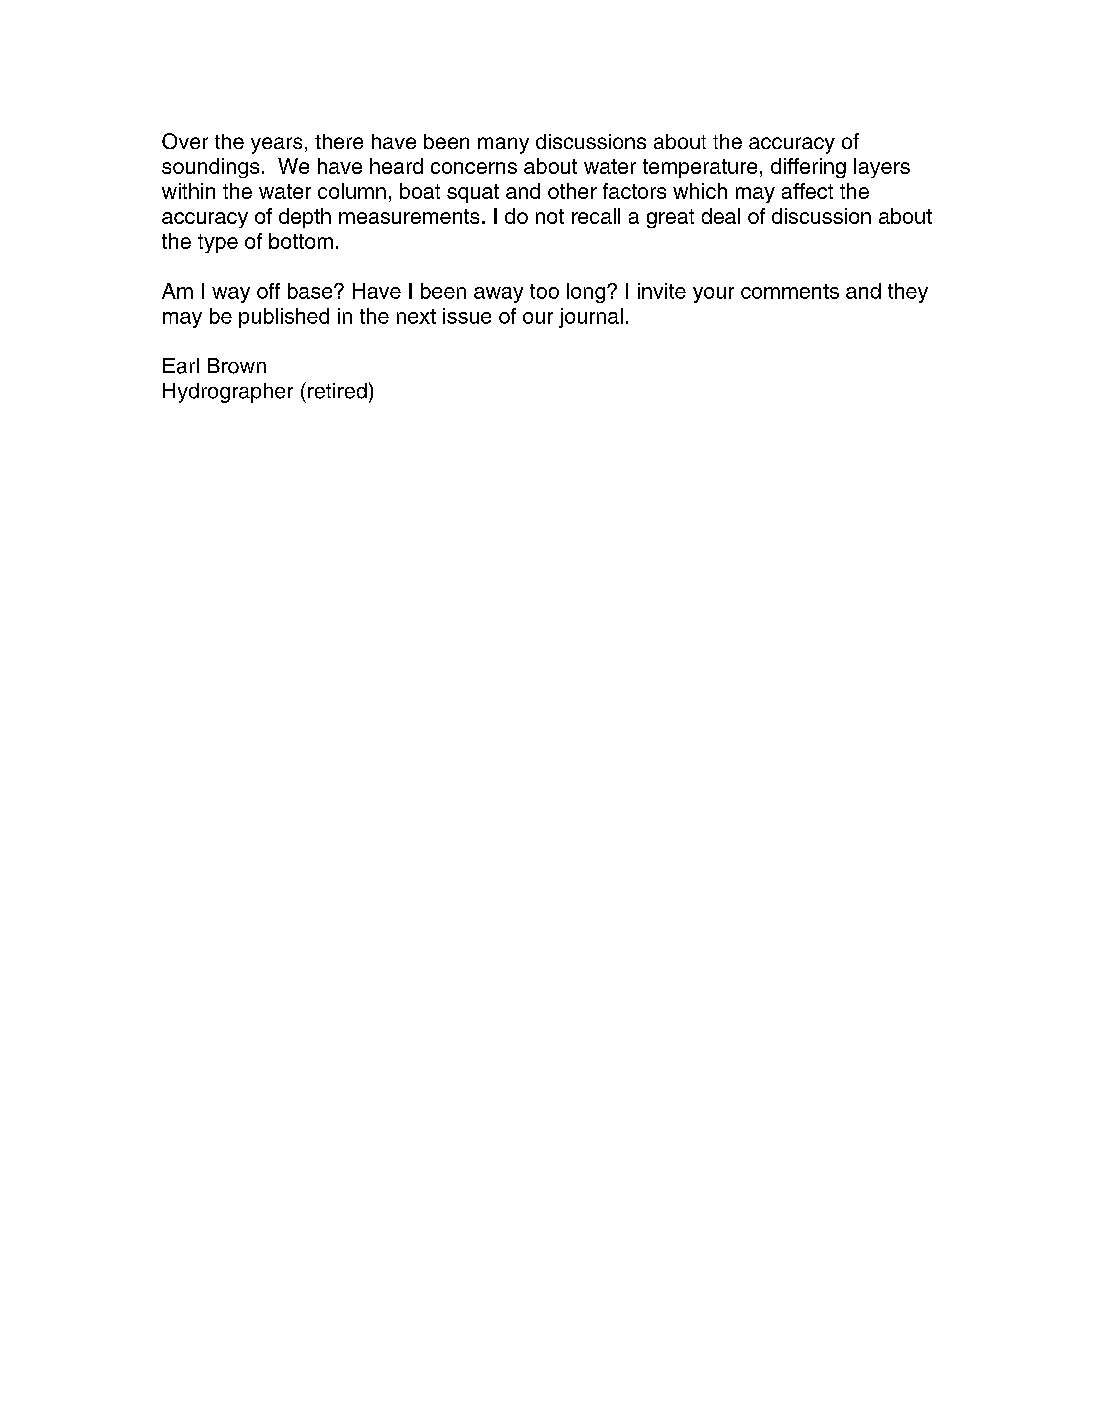 This screenshot has height=1422, width=1099. What do you see at coordinates (572, 191) in the screenshot?
I see `other` at bounding box center [572, 191].
